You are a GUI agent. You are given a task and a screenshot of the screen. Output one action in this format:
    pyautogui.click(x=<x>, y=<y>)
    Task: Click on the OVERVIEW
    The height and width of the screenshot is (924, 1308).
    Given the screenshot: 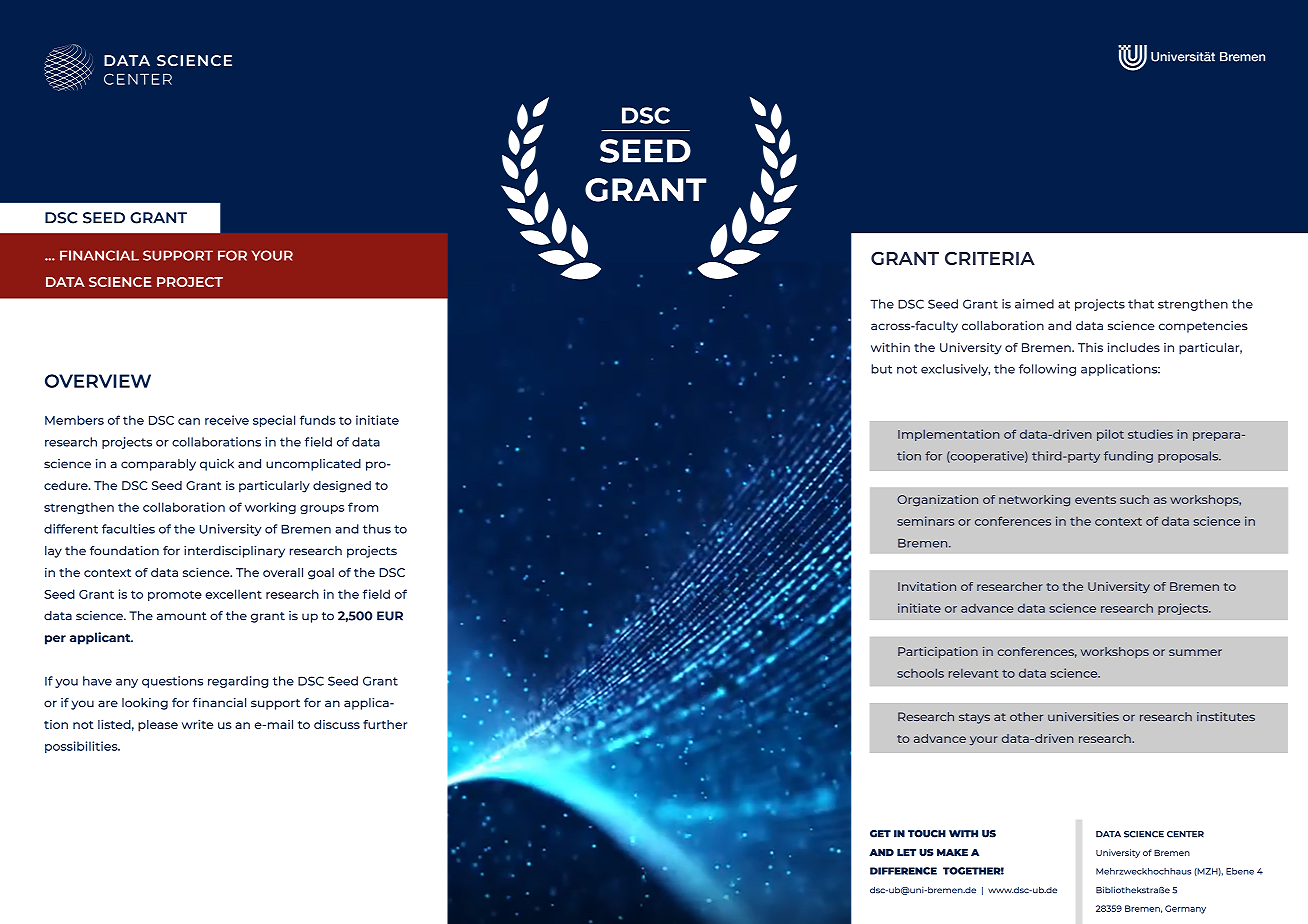 What is the action you would take?
    pyautogui.click(x=98, y=381)
